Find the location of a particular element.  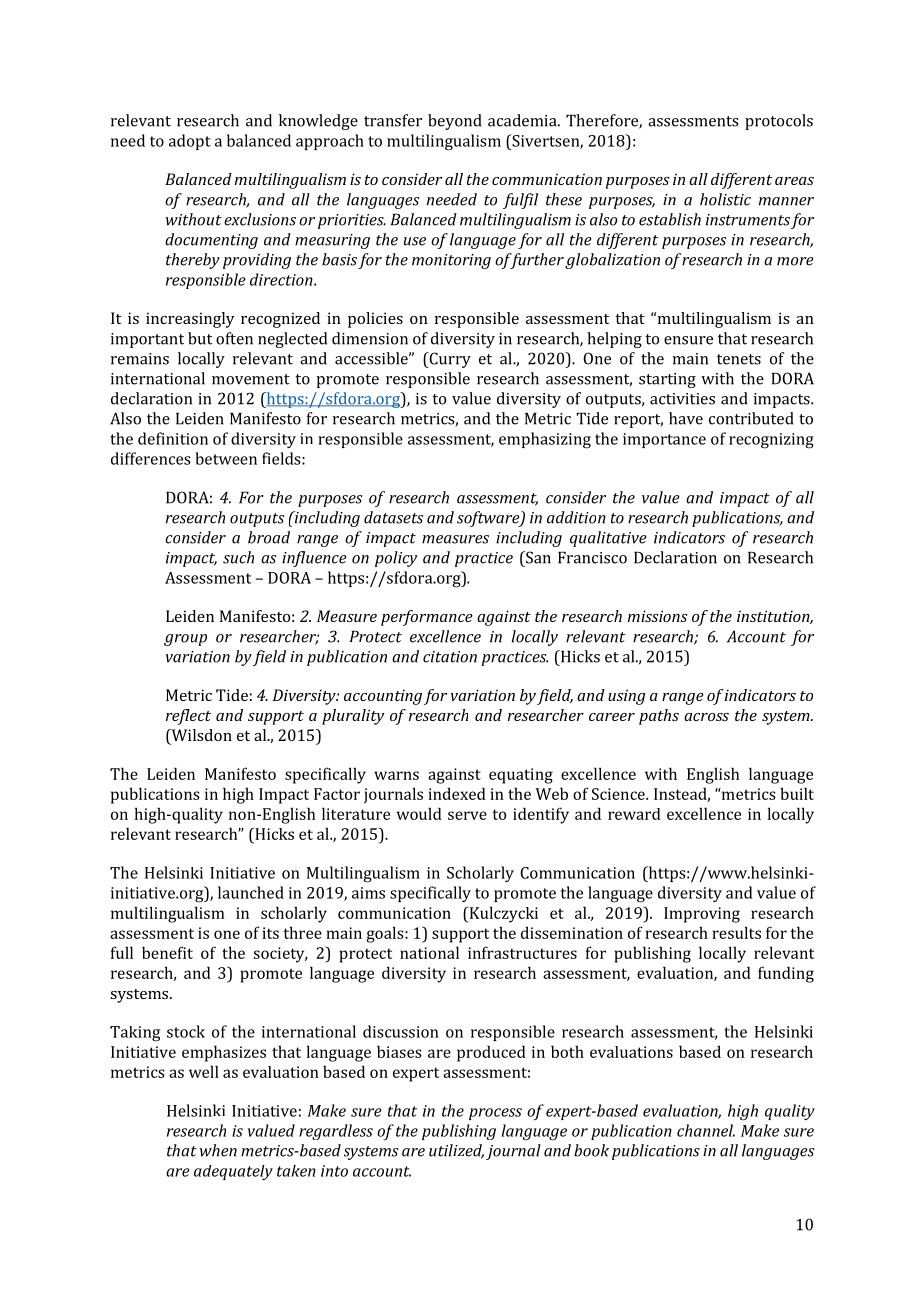

reflect is located at coordinates (188, 717).
